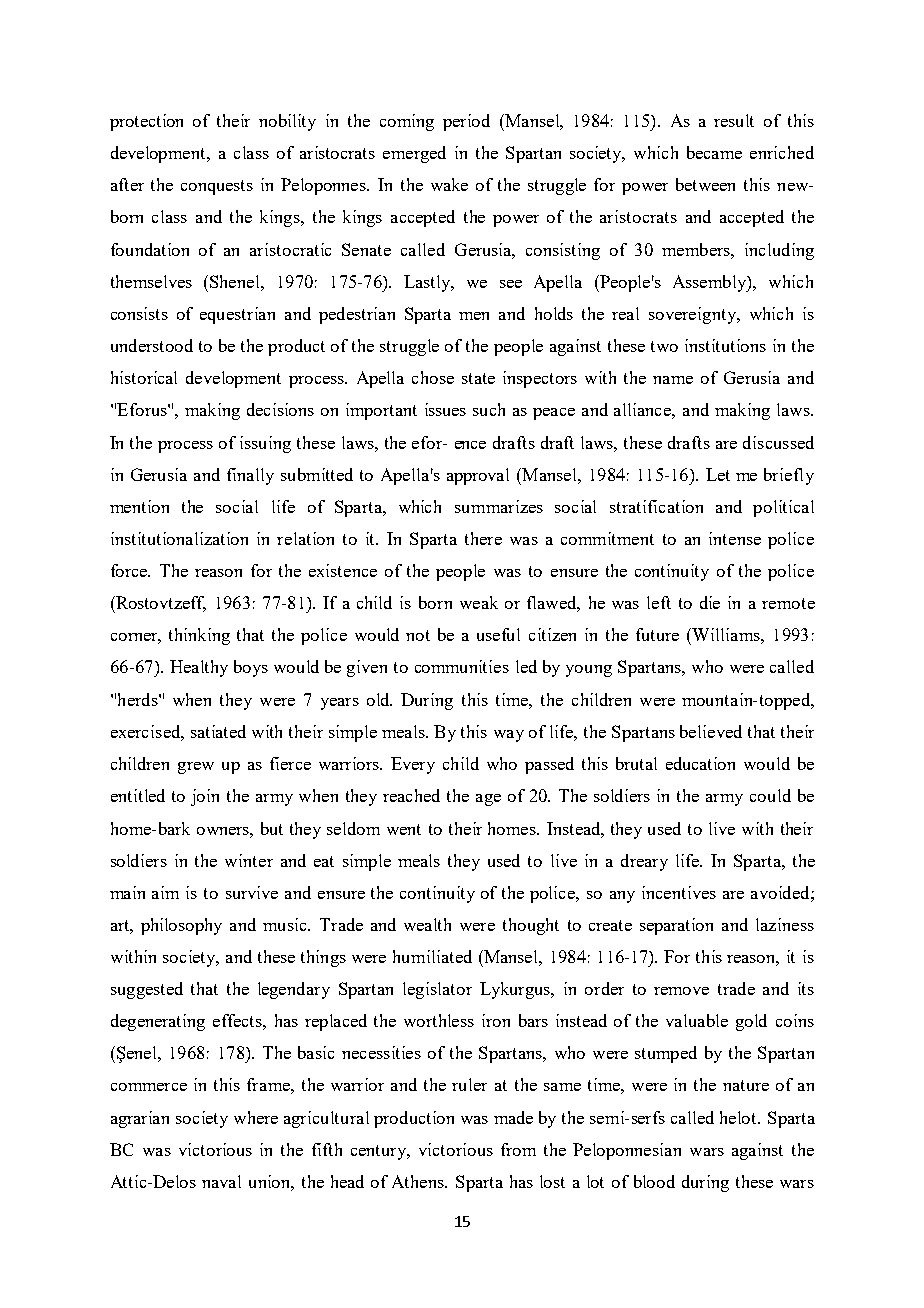  I want to click on period, so click(466, 122).
